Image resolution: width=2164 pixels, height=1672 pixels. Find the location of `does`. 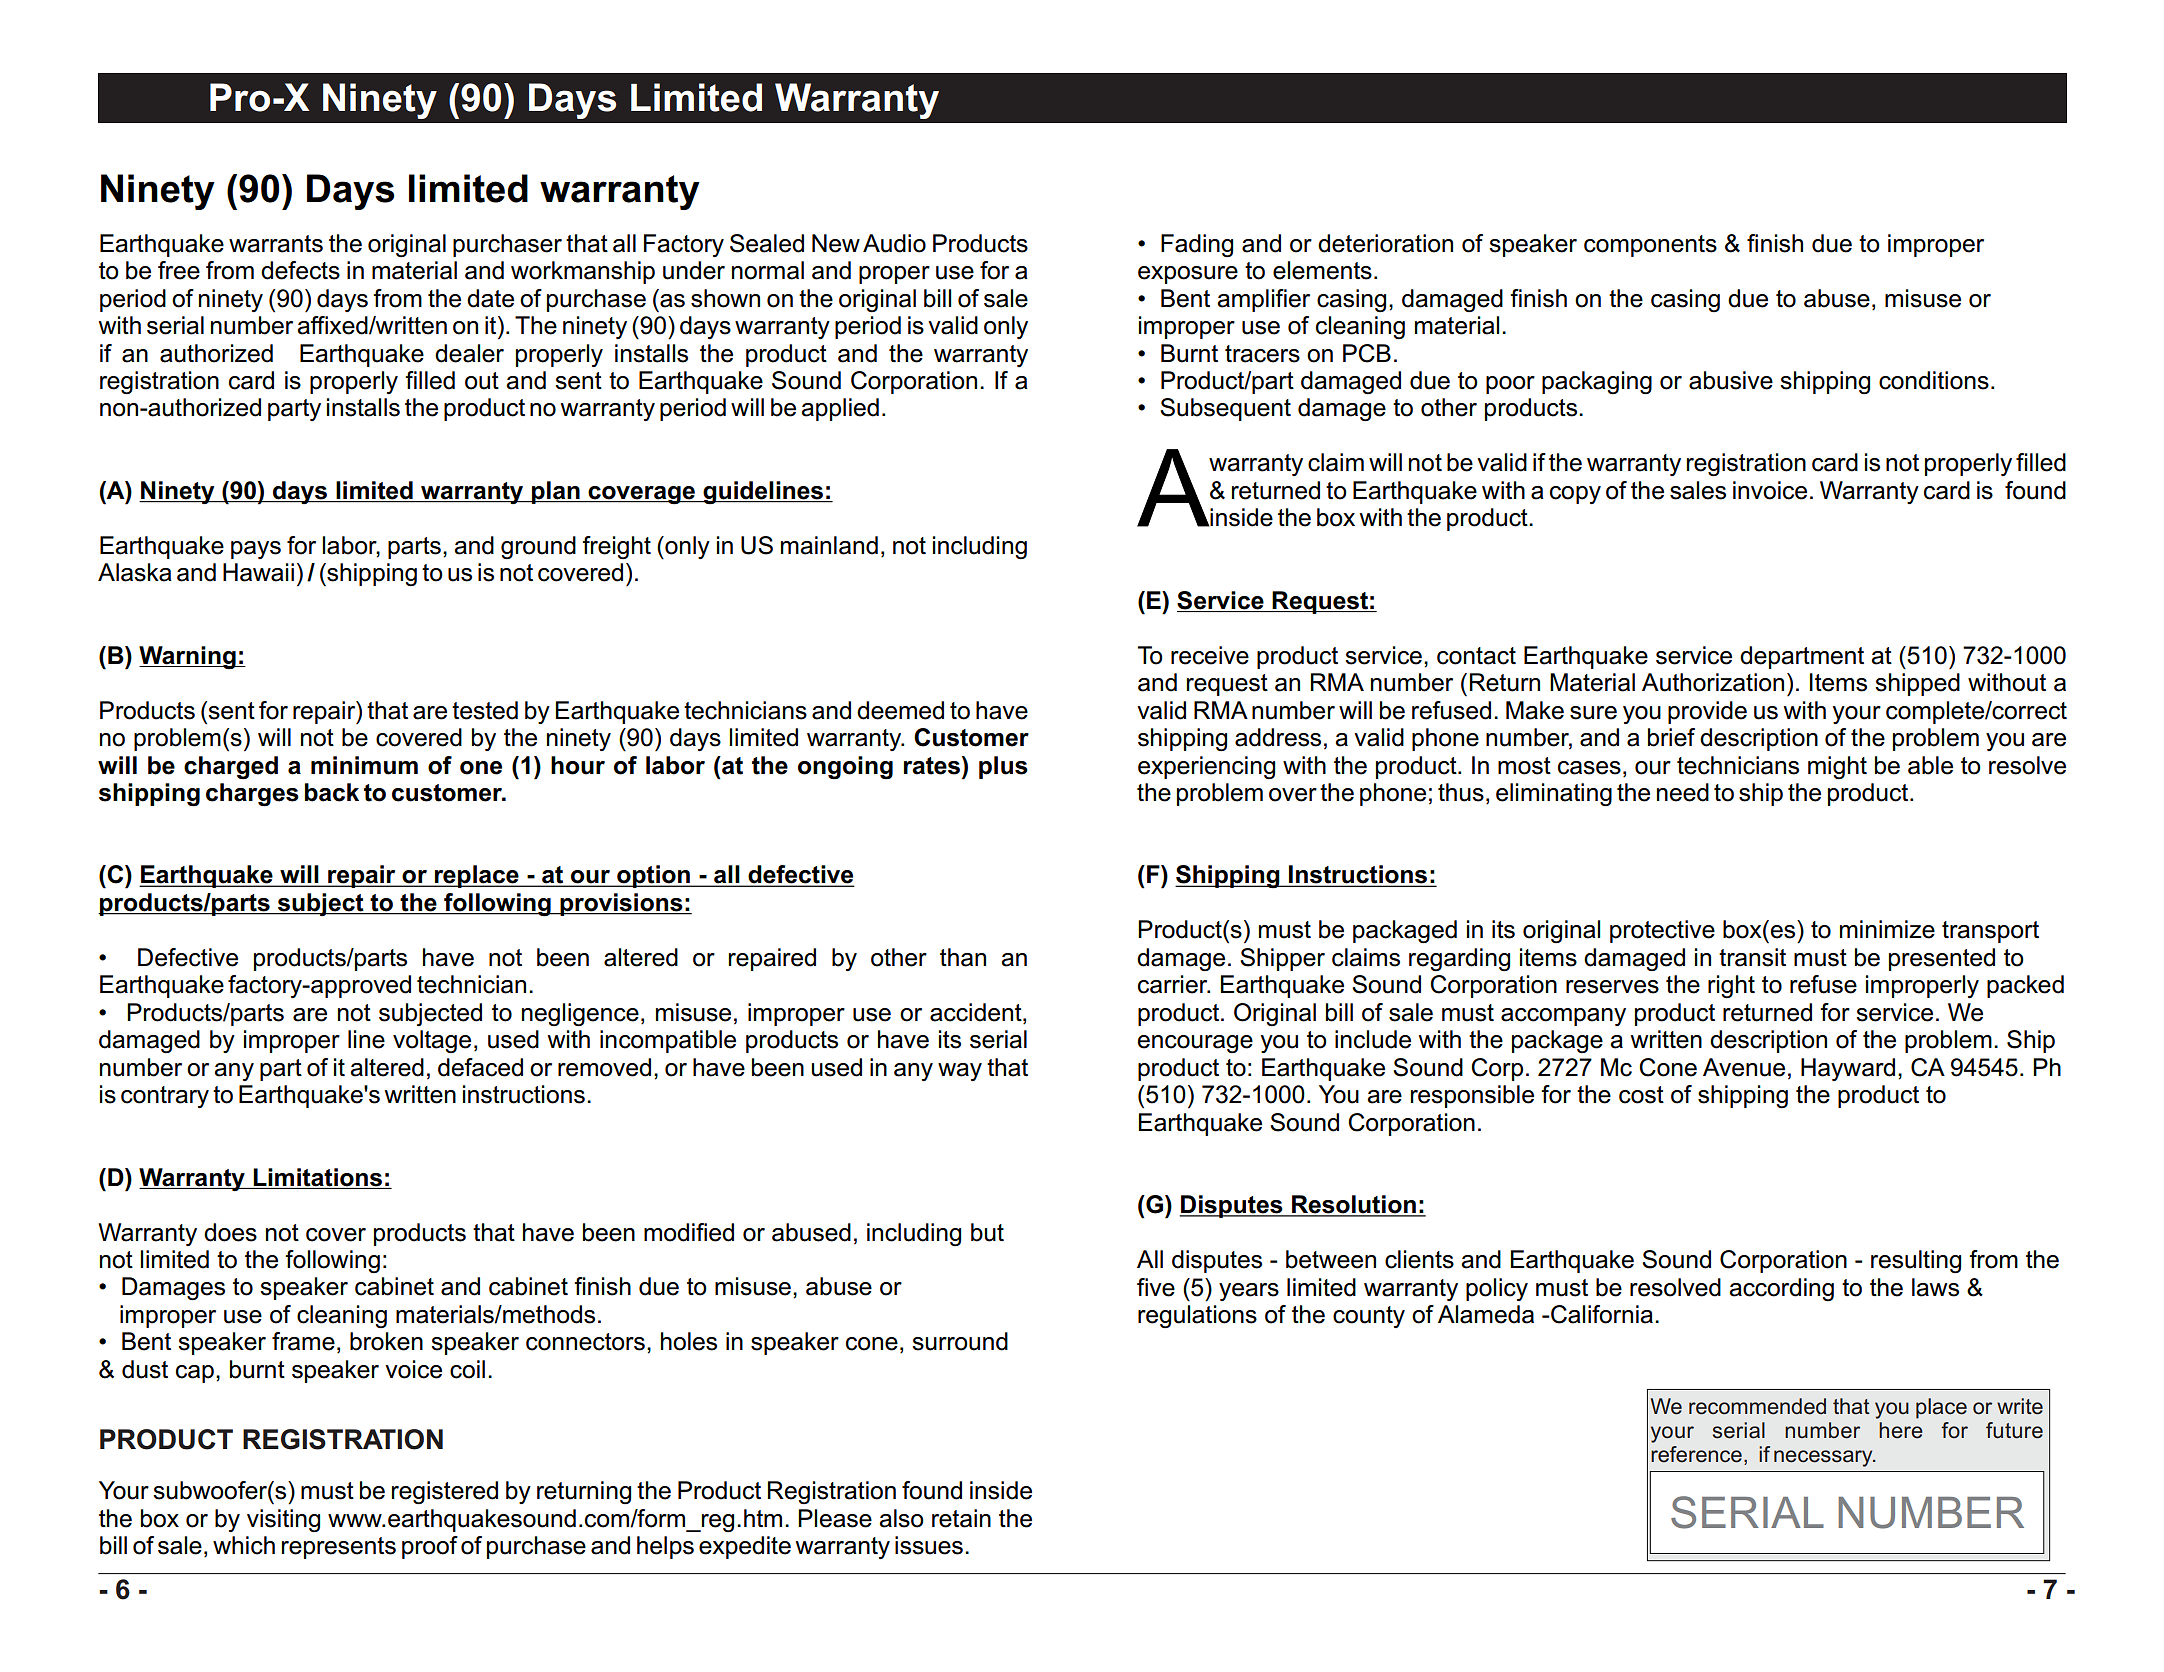

does is located at coordinates (230, 1232).
